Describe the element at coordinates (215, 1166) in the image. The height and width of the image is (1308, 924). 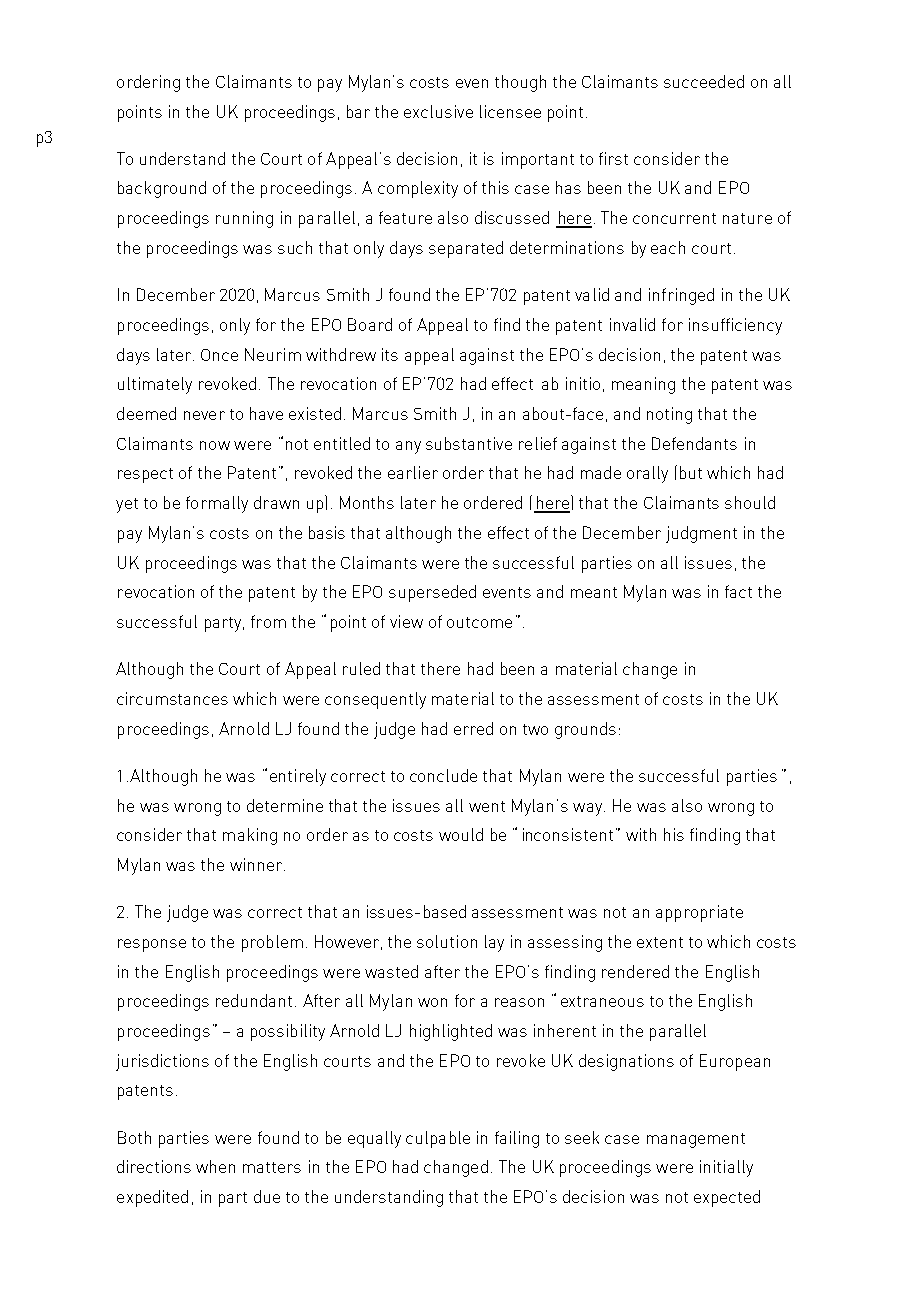
I see `when` at that location.
